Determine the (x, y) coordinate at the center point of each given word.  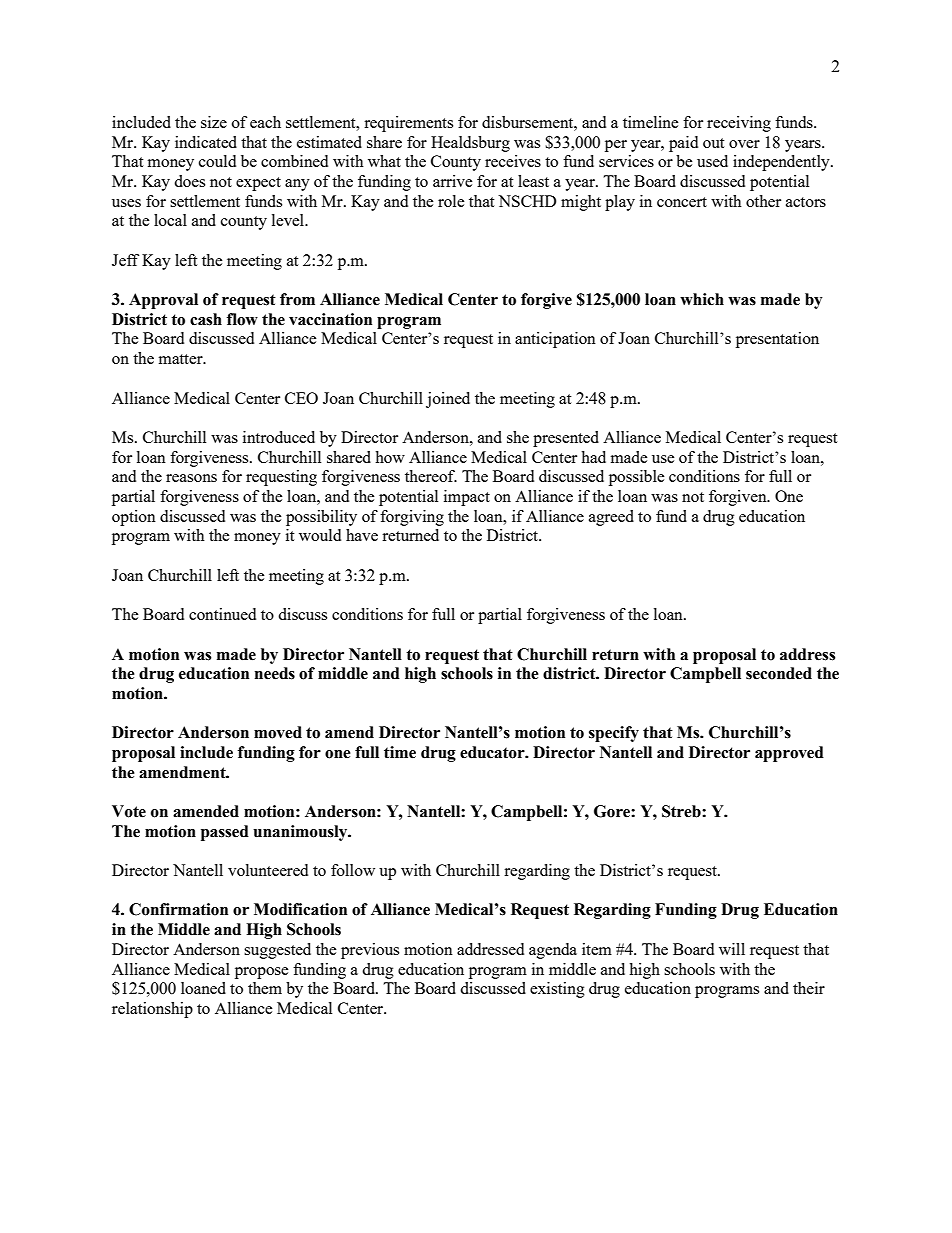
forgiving (412, 518)
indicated (206, 142)
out (713, 143)
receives (513, 161)
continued (222, 614)
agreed (611, 518)
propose (262, 973)
